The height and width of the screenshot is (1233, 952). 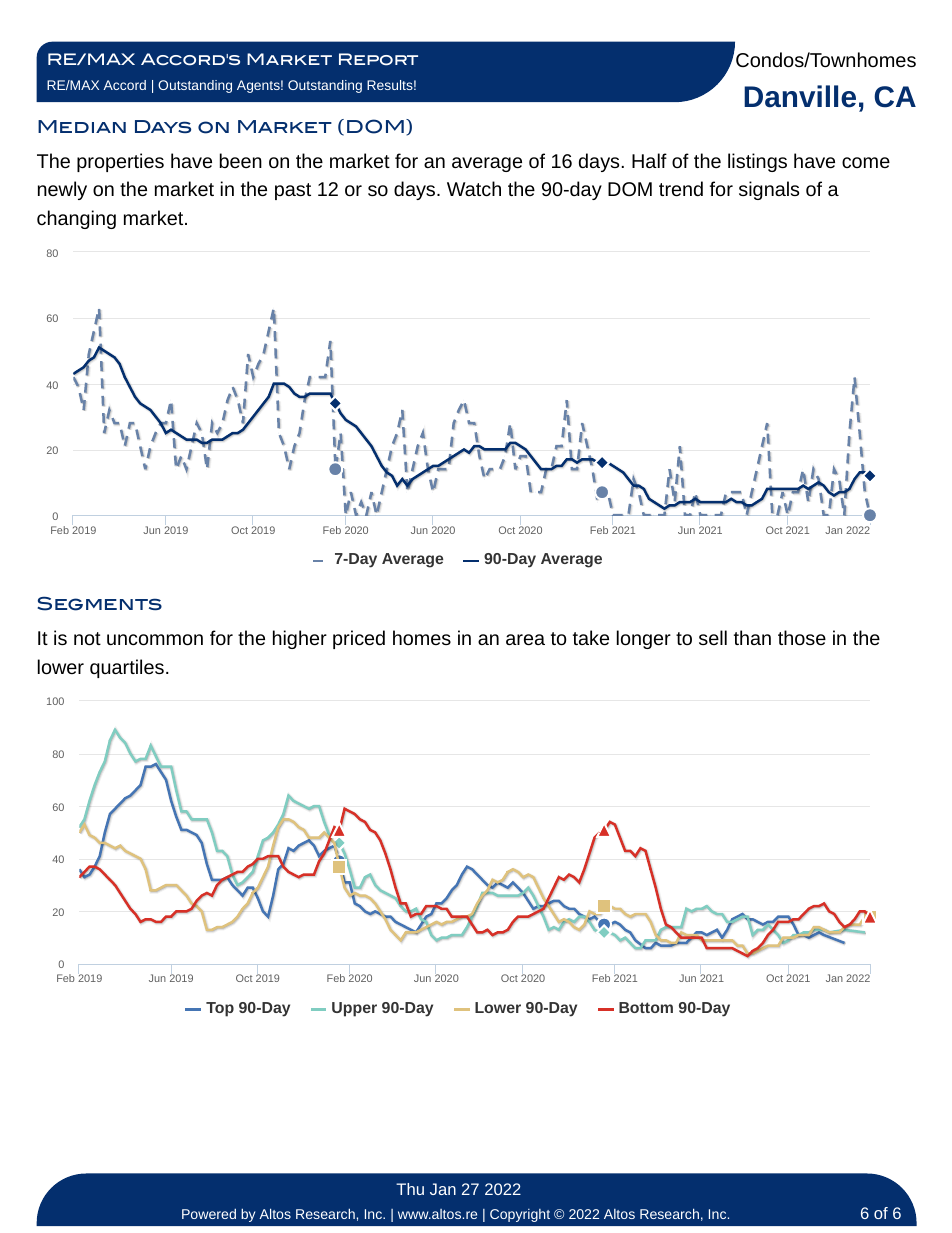 What do you see at coordinates (752, 637) in the screenshot?
I see `than` at bounding box center [752, 637].
